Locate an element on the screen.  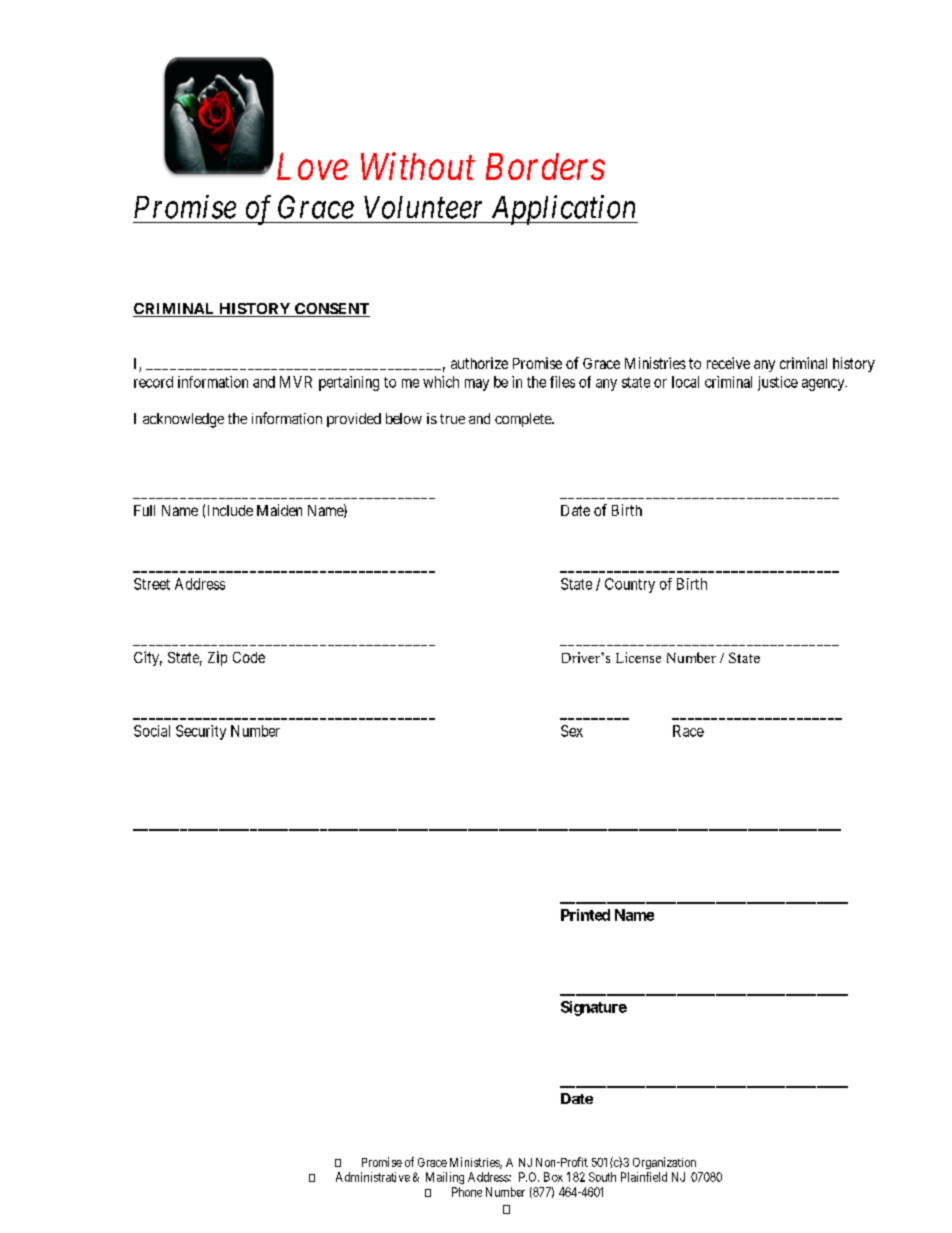
true is located at coordinates (452, 419).
